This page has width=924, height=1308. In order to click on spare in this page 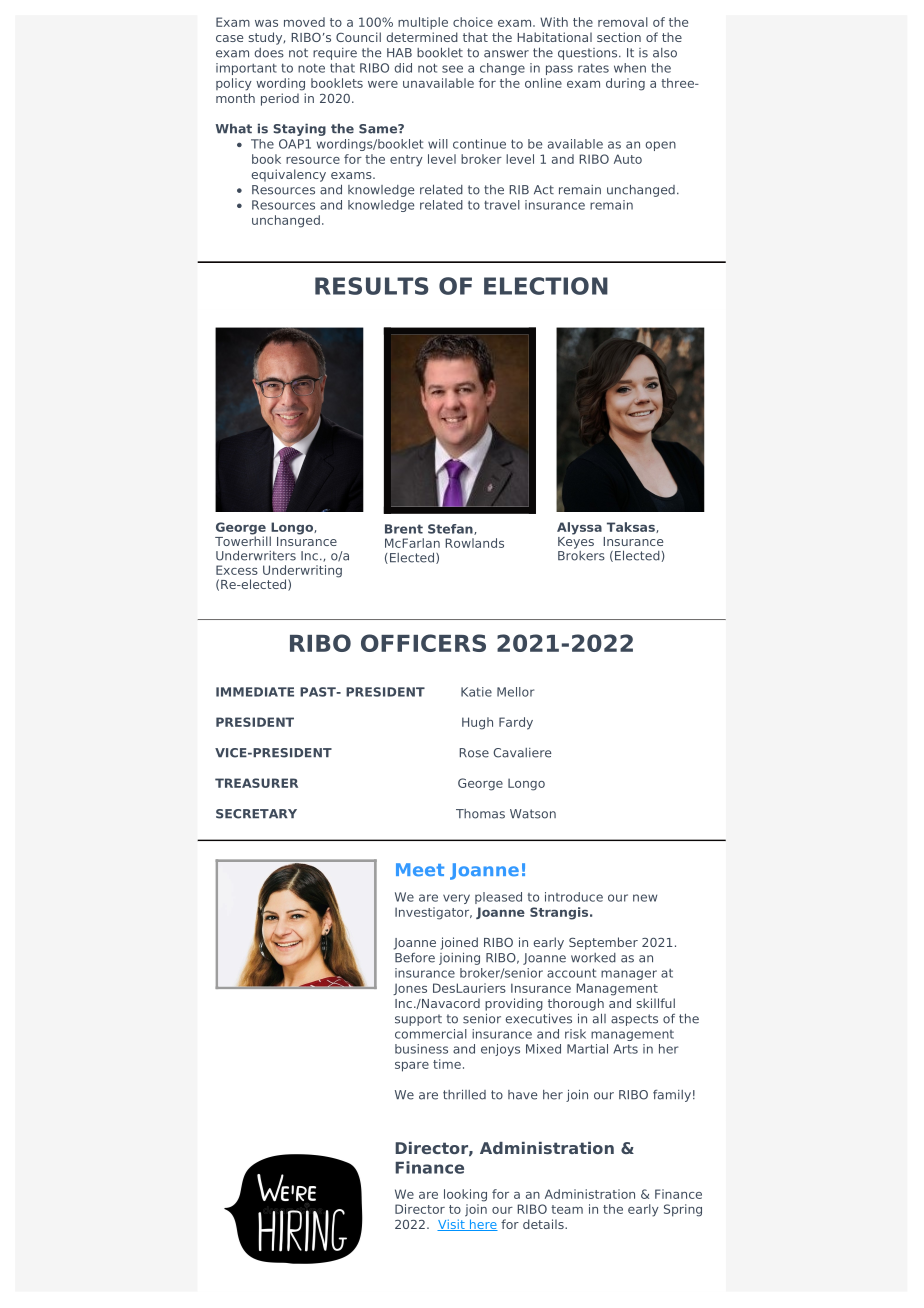, I will do `click(412, 1067)`.
